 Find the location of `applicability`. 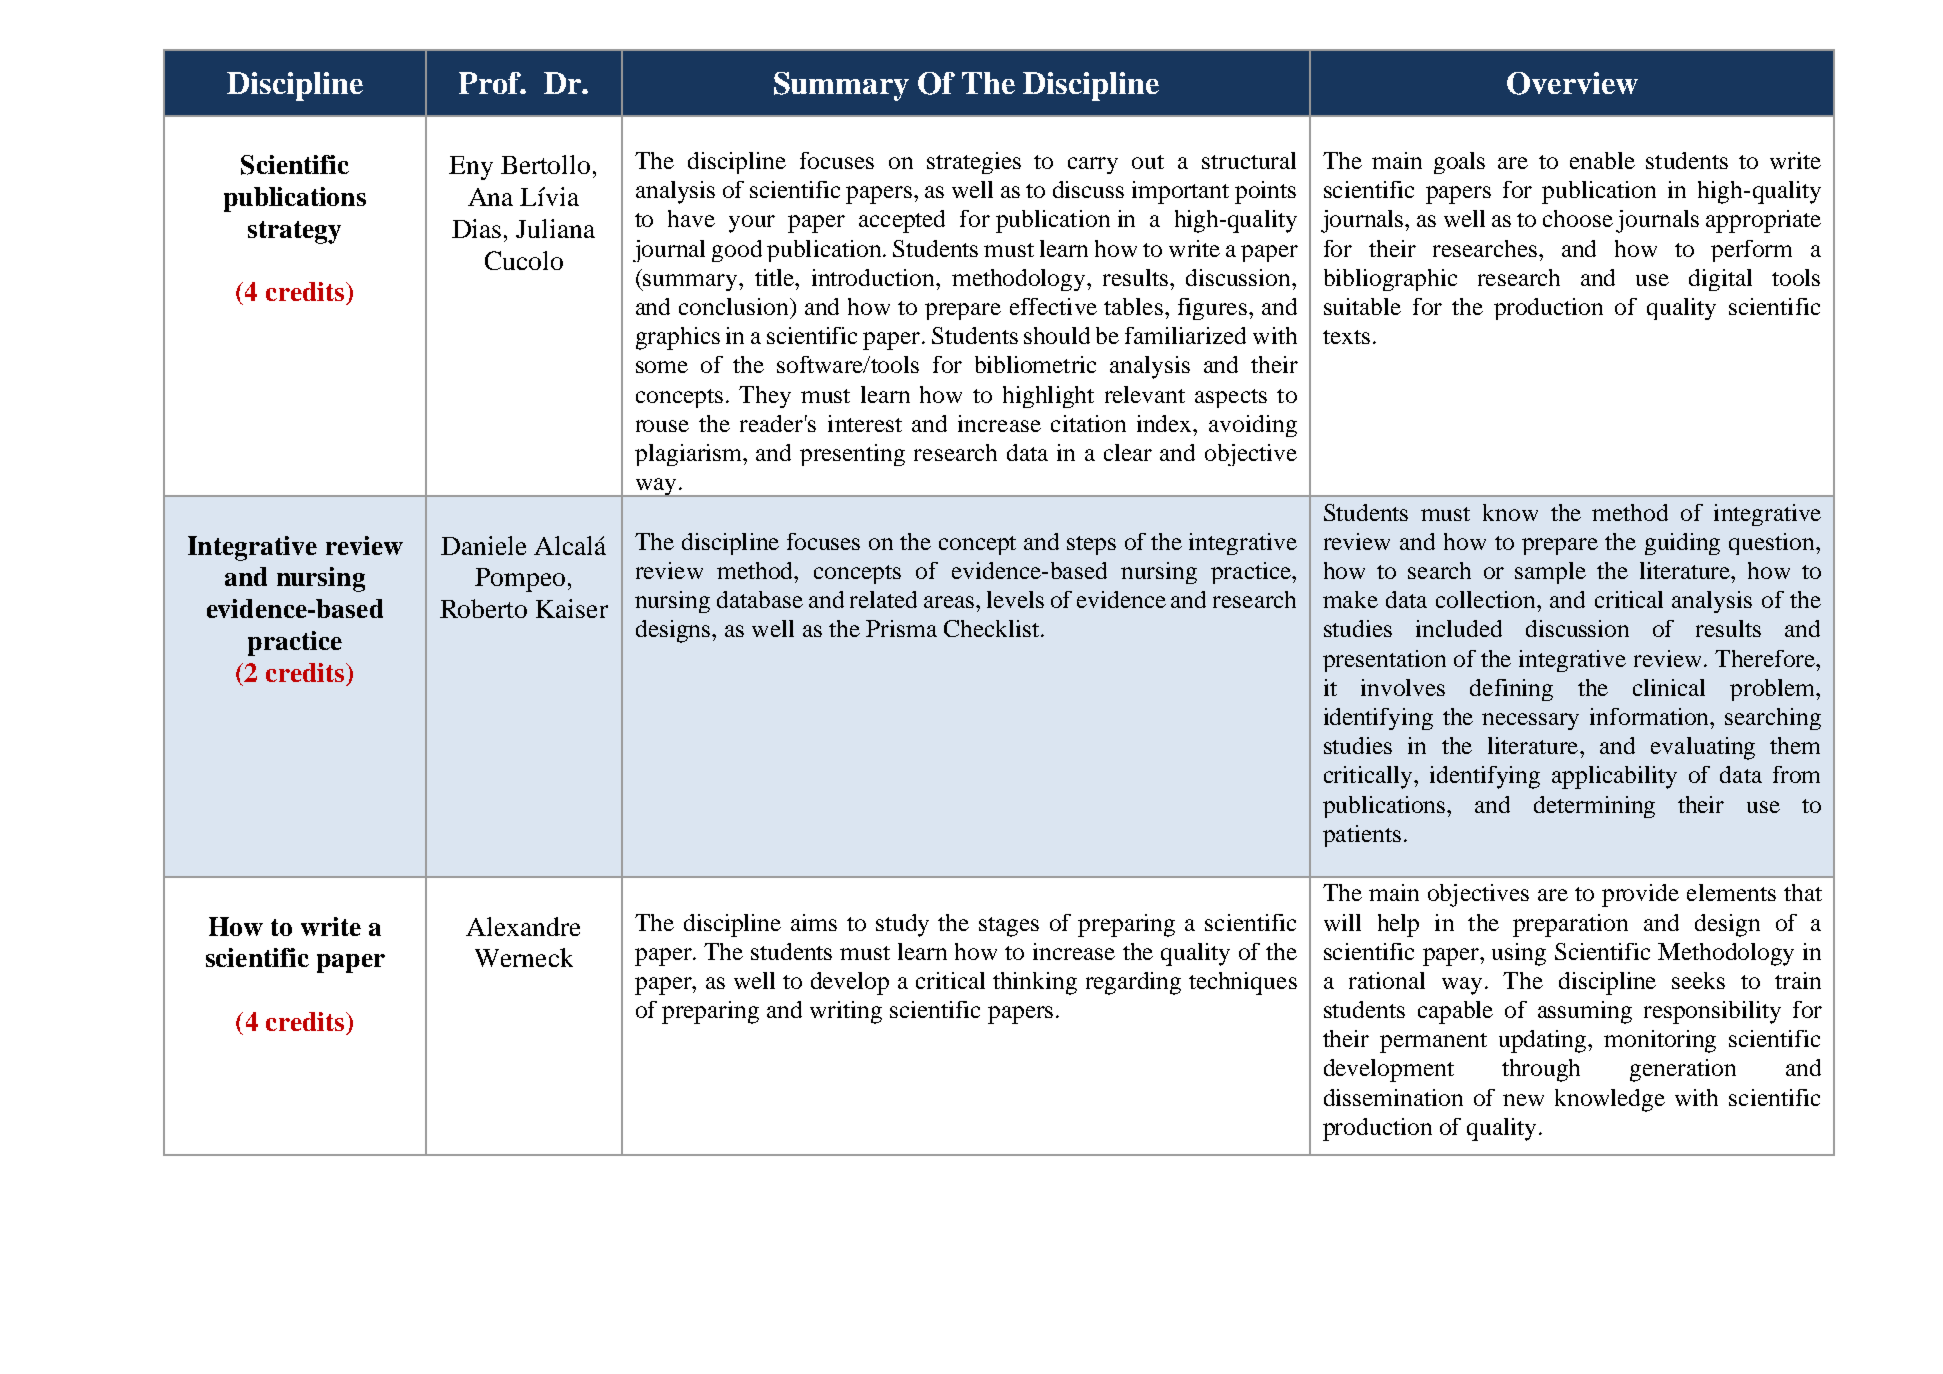

applicability is located at coordinates (1614, 777).
